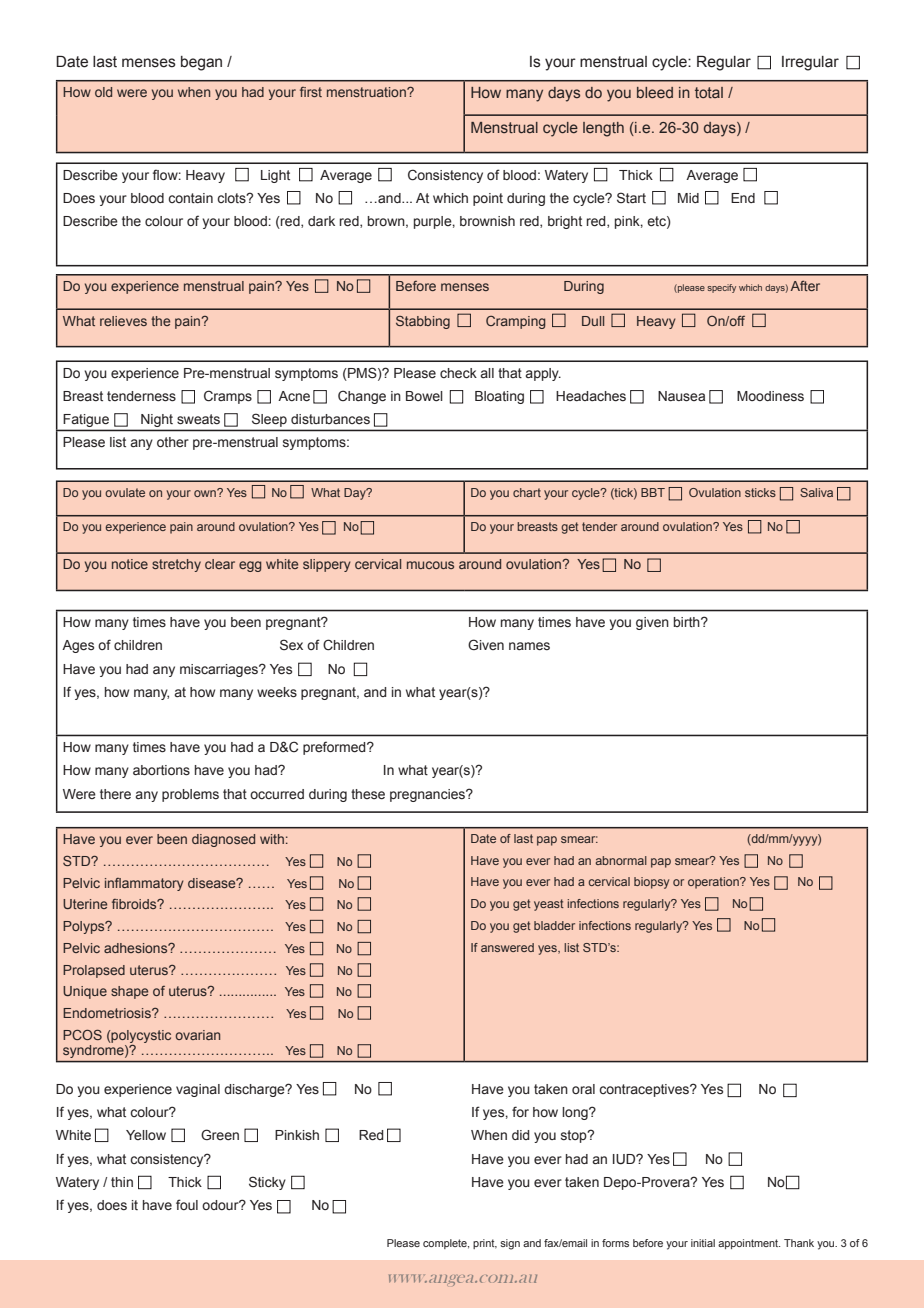 The height and width of the image is (1308, 924). Describe the element at coordinates (129, 992) in the image. I see `shape` at that location.
